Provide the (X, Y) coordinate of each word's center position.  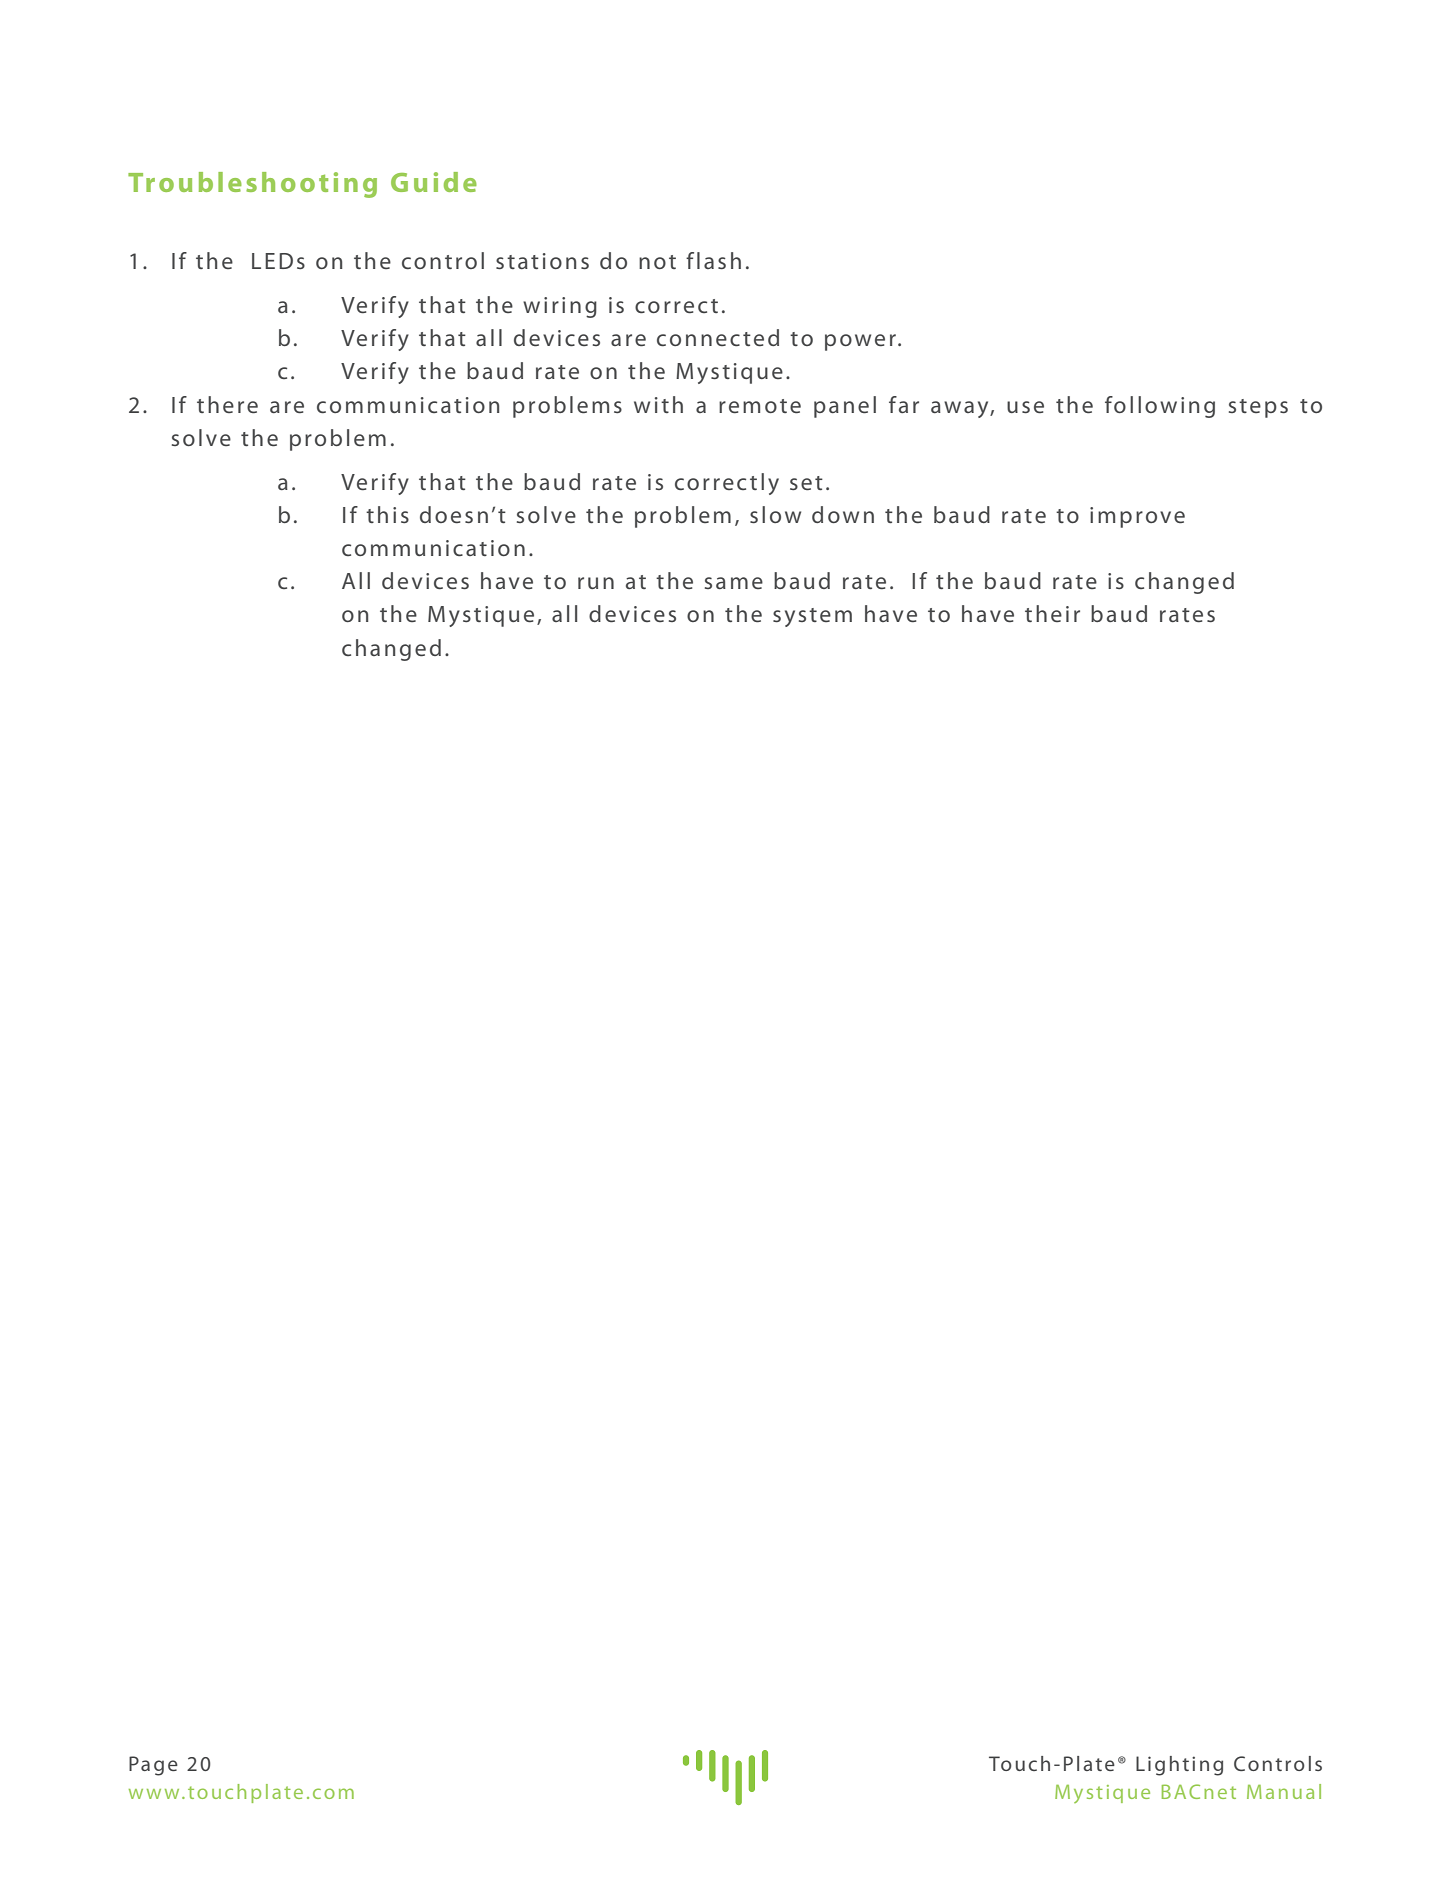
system (812, 617)
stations (542, 261)
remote (760, 406)
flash (713, 260)
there (227, 405)
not (657, 262)
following (1160, 407)
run (596, 583)
